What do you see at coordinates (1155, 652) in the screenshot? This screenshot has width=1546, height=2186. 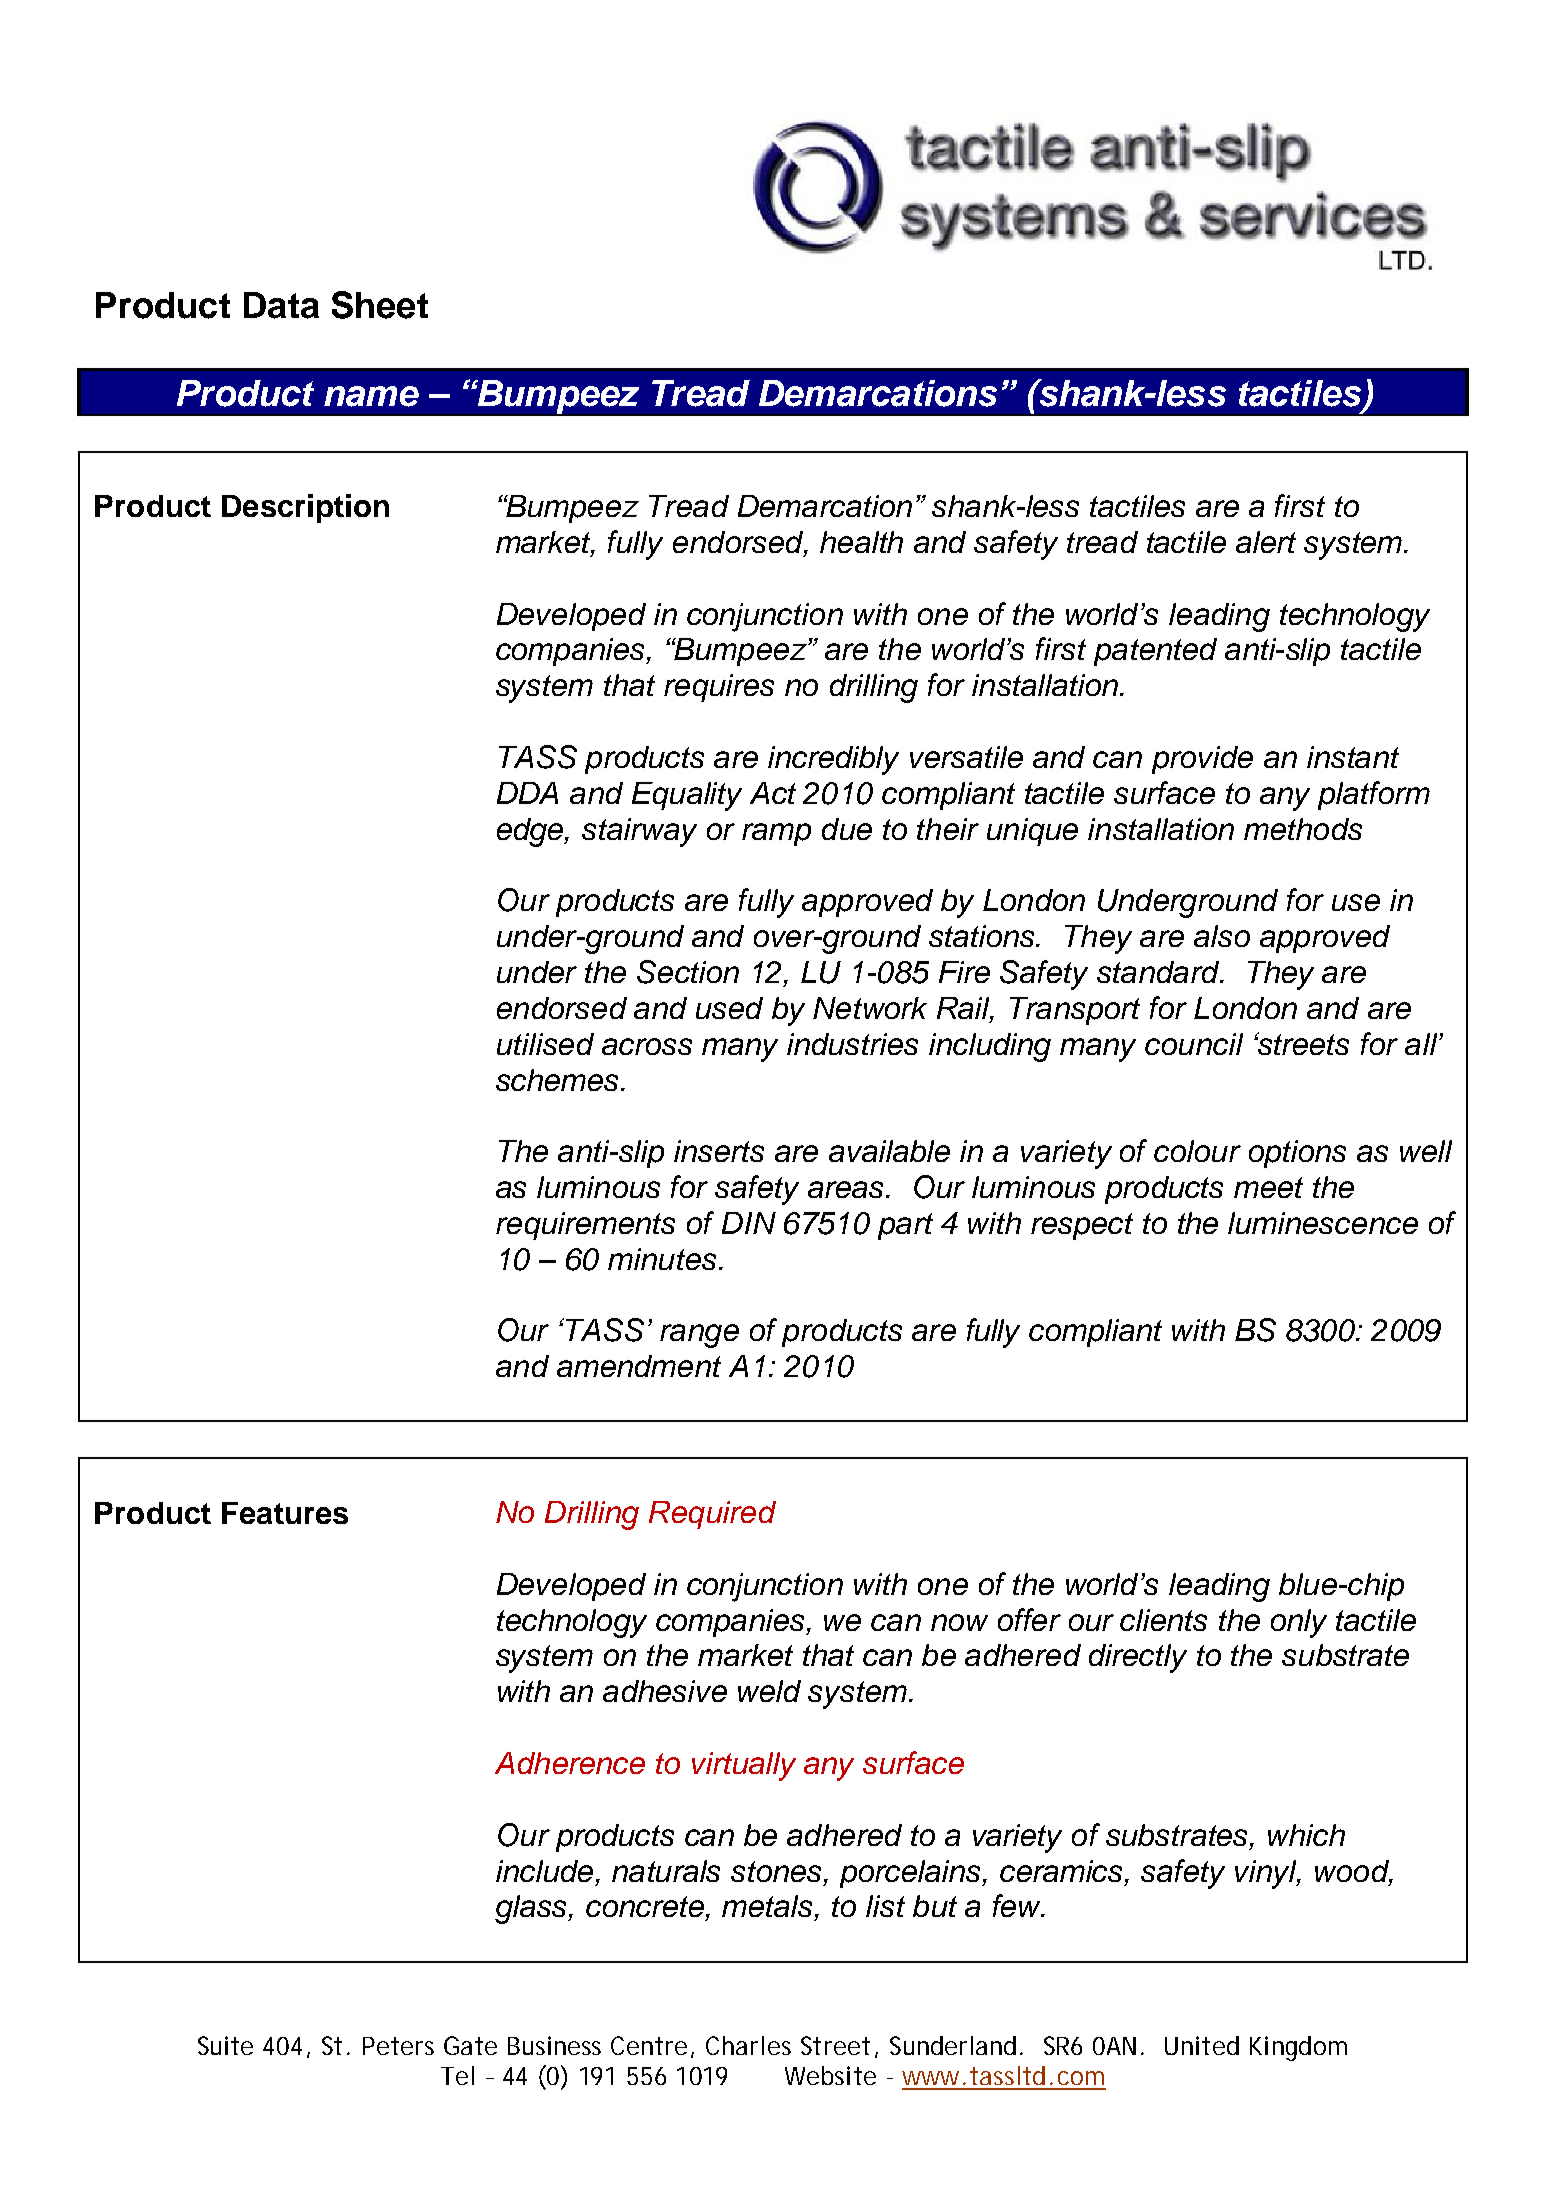 I see `patented` at bounding box center [1155, 652].
